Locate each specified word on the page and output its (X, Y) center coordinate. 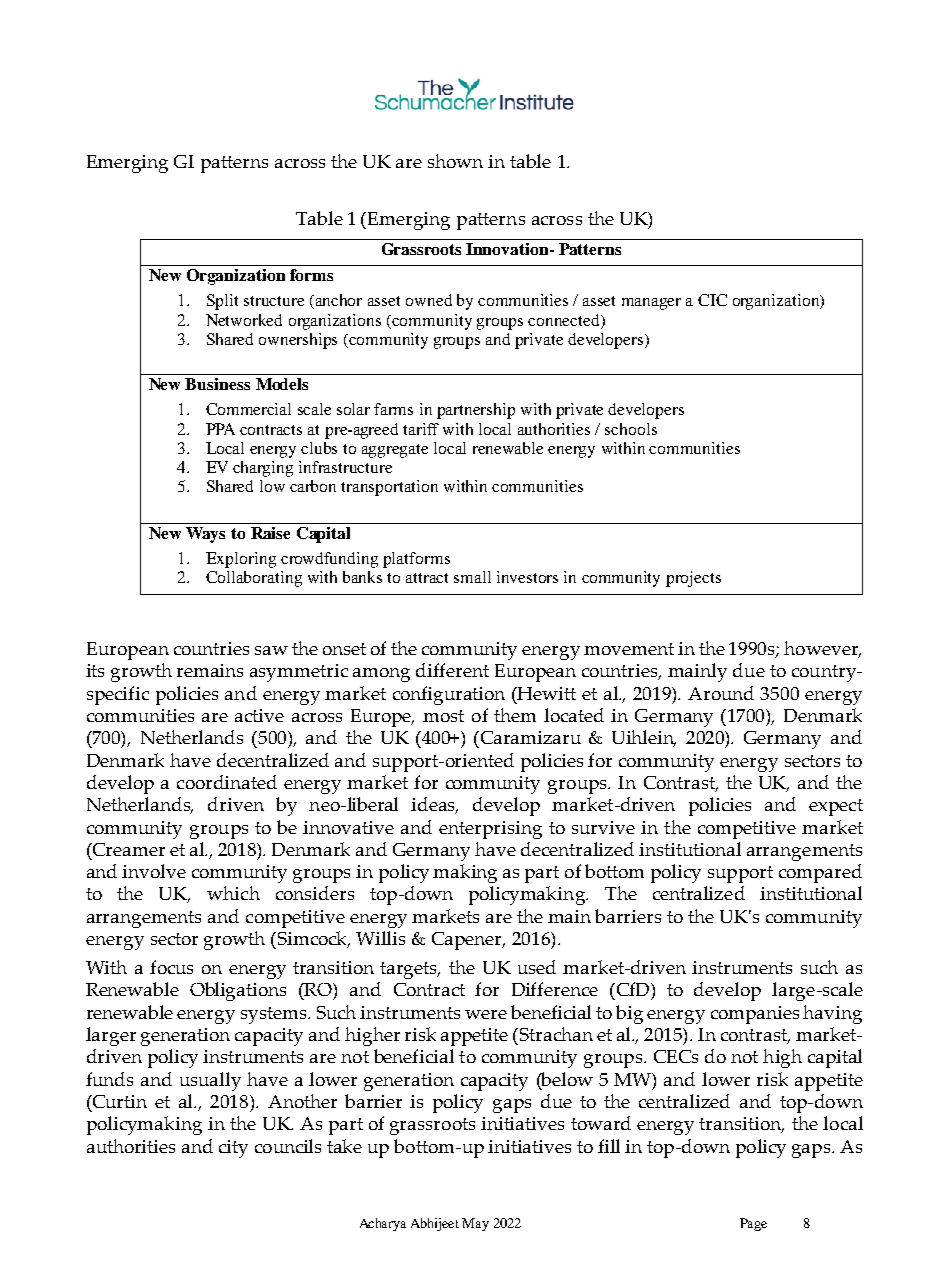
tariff (421, 429)
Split (222, 302)
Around (721, 693)
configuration (449, 695)
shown (455, 161)
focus (171, 967)
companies (755, 1015)
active (259, 715)
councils (288, 1146)
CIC (712, 300)
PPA (220, 429)
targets (410, 970)
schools (631, 429)
